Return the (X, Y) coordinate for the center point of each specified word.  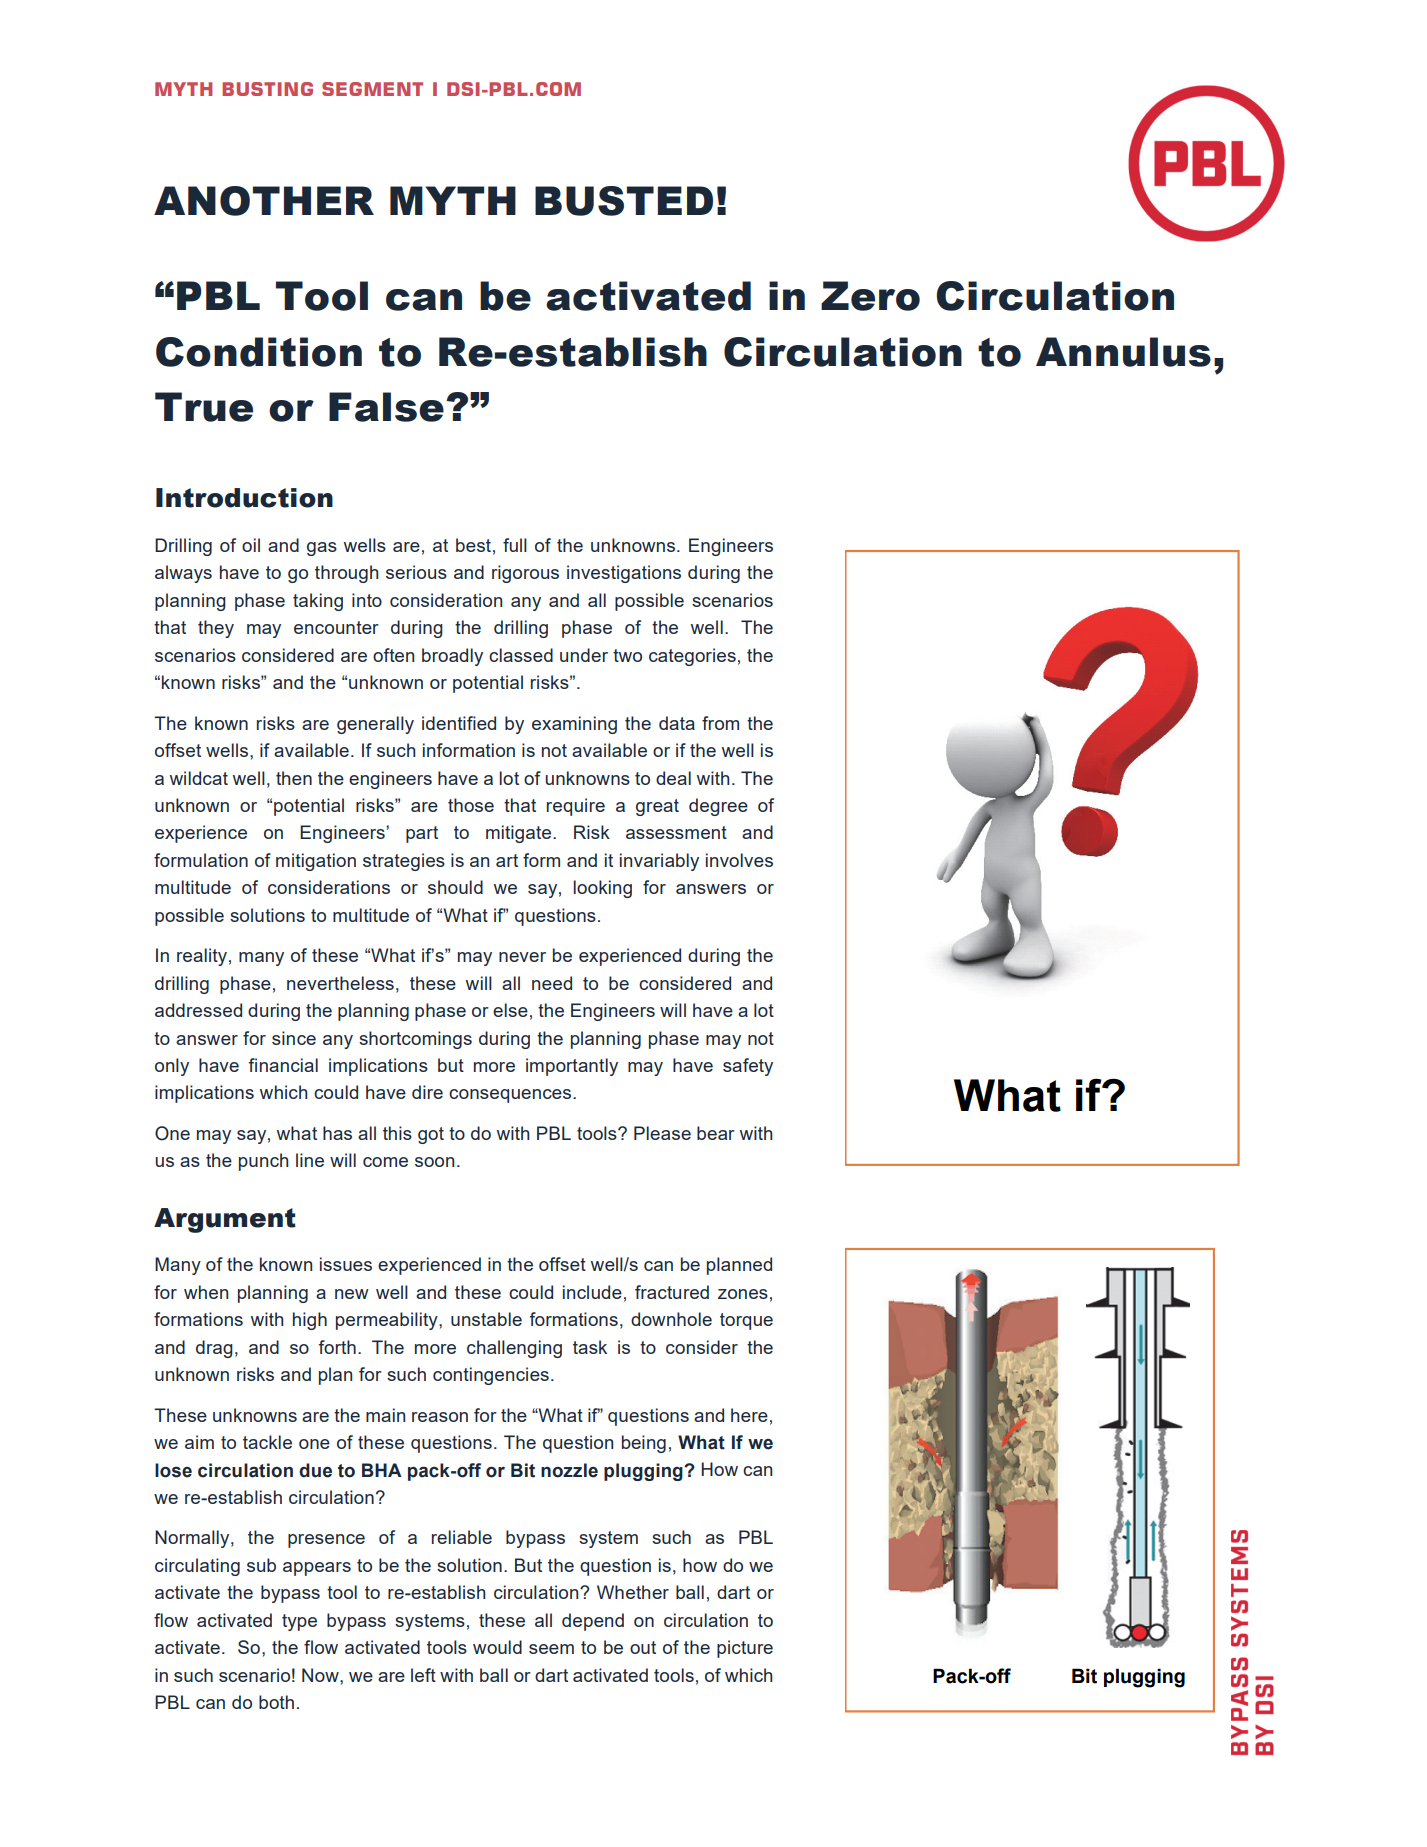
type (299, 1622)
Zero (870, 296)
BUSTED (624, 201)
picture (745, 1649)
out (643, 1647)
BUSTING (267, 89)
